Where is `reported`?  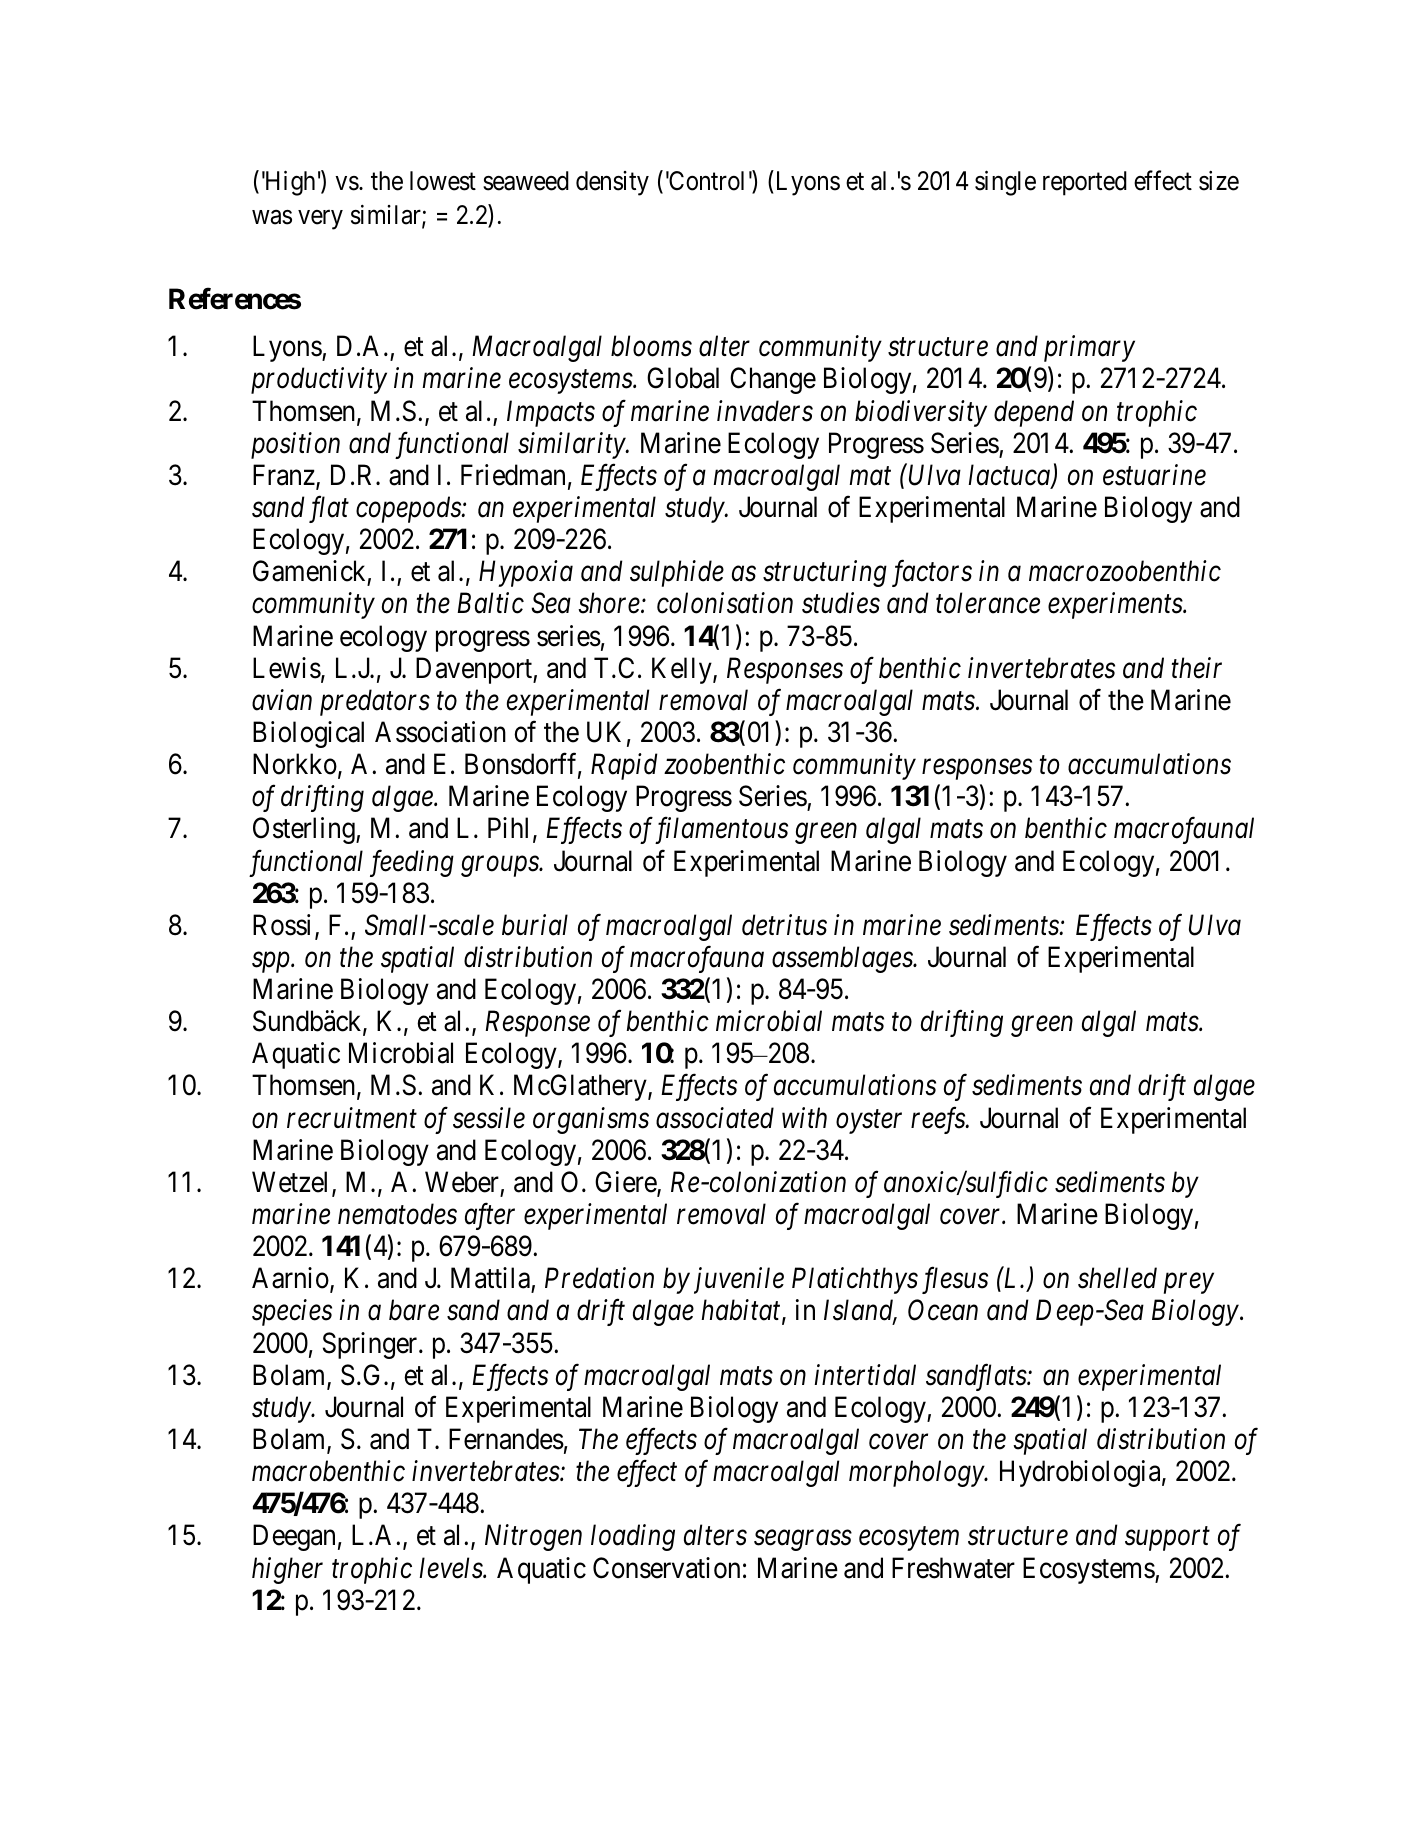 reported is located at coordinates (1085, 183).
